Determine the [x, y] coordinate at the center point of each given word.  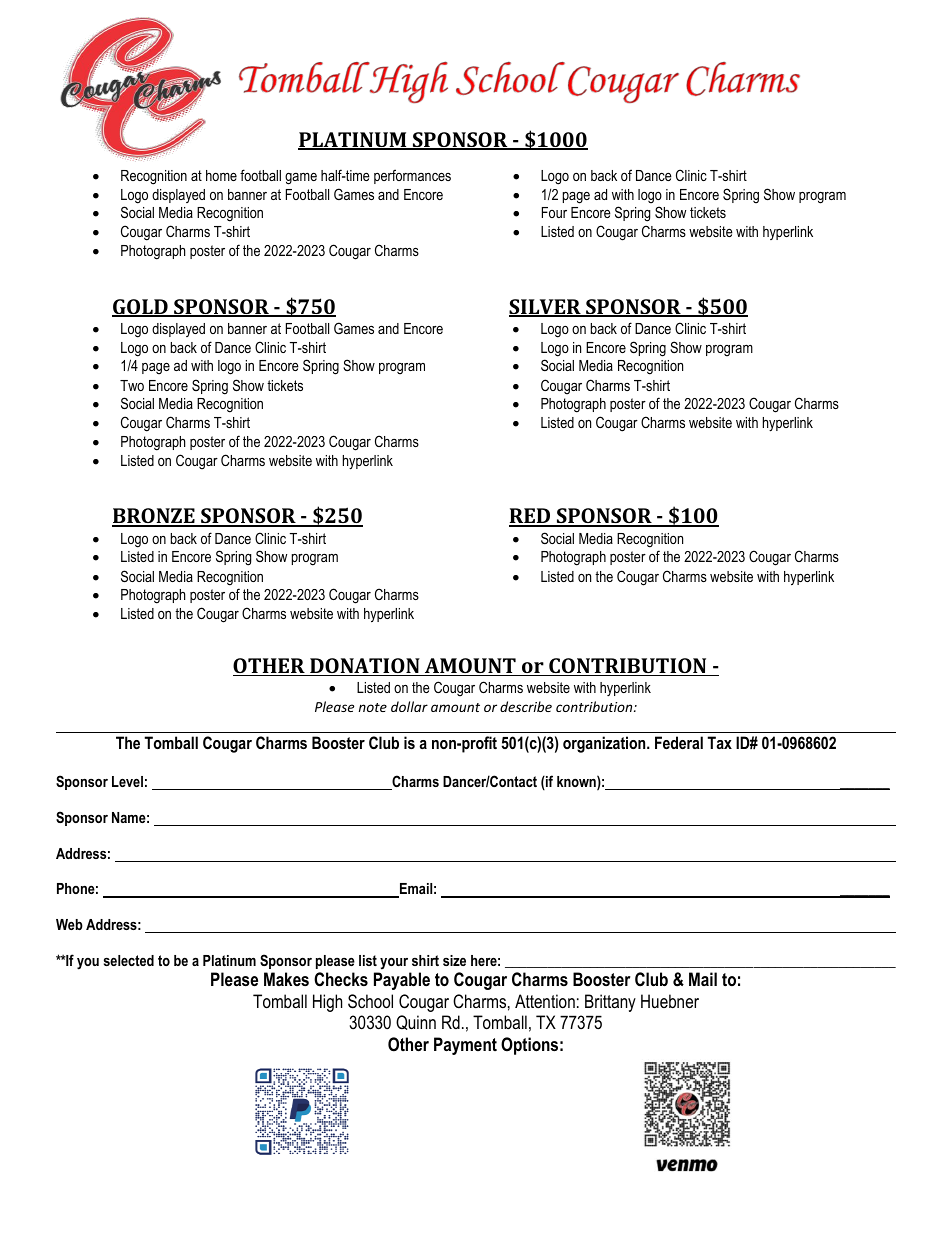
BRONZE [154, 517]
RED [531, 517]
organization [605, 744]
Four [554, 212]
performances [412, 176]
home [221, 175]
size [454, 960]
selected [129, 960]
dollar [409, 706]
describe [526, 706]
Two [132, 385]
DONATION [365, 667]
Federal [679, 742]
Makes [286, 979]
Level [127, 781]
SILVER [546, 308]
